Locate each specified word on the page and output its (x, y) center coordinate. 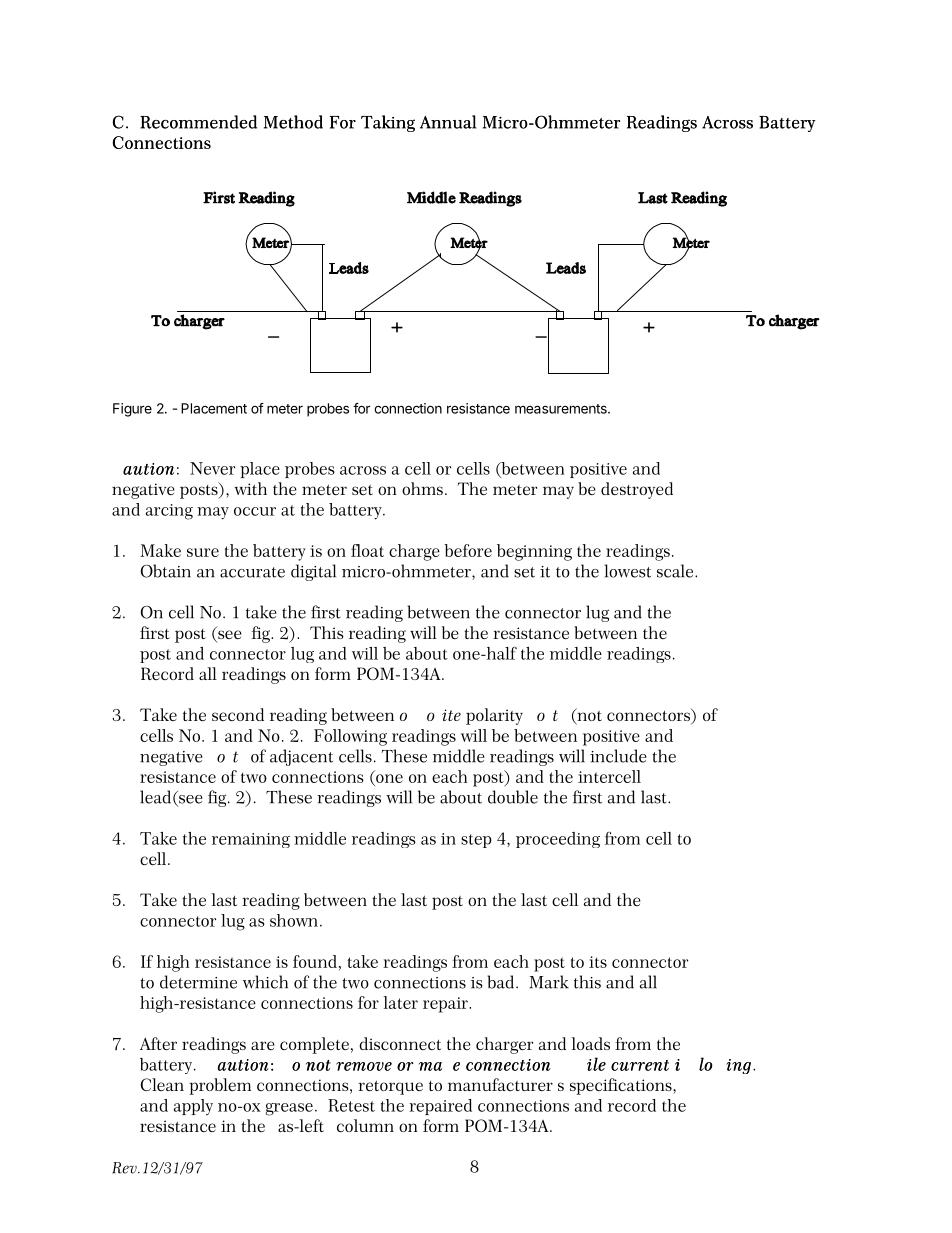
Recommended (198, 122)
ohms (422, 488)
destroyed (637, 490)
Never (212, 468)
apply (193, 1107)
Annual (448, 122)
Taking (388, 123)
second (238, 714)
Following (350, 737)
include (618, 756)
